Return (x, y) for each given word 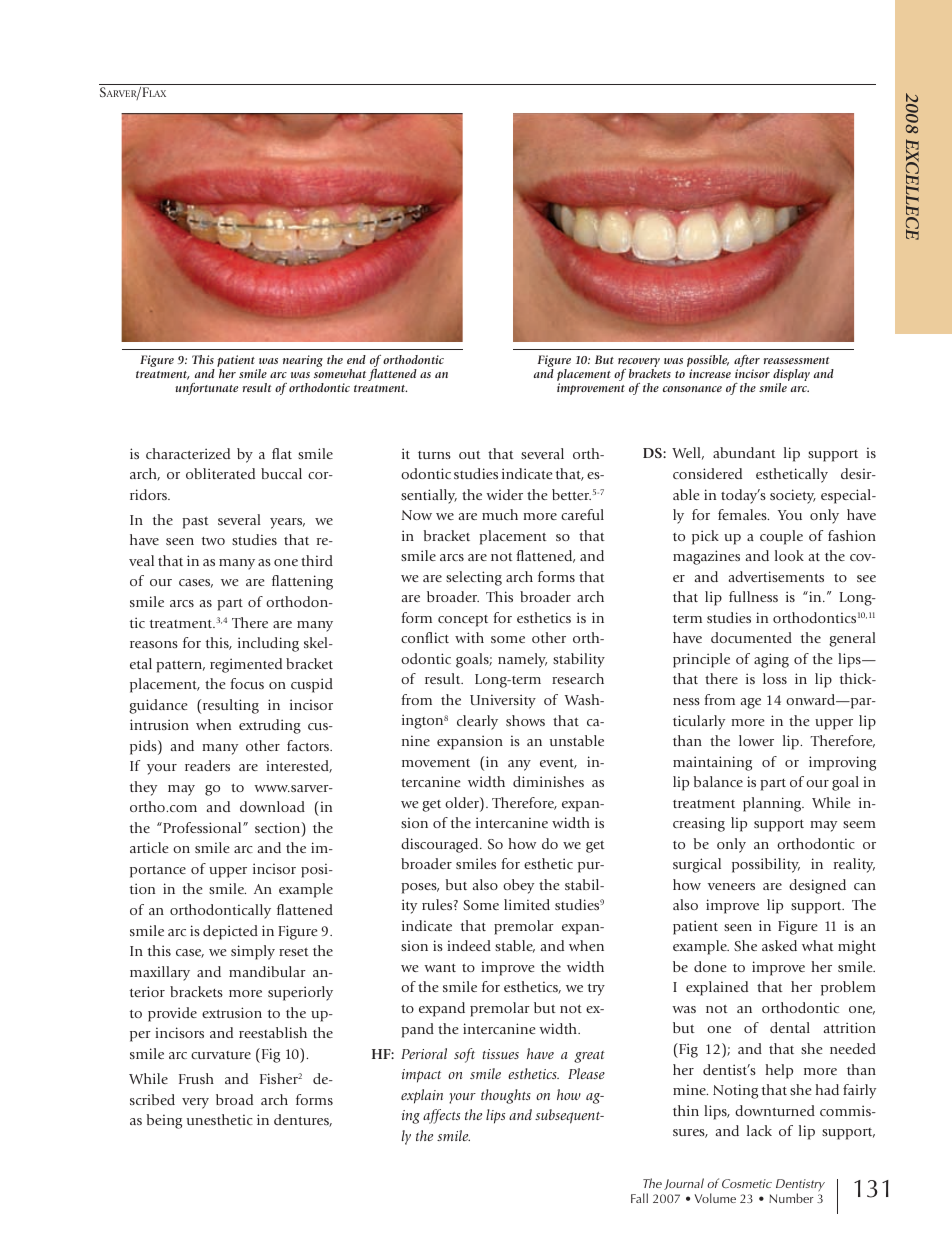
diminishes (548, 781)
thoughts (506, 1096)
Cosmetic (747, 1183)
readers (207, 765)
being (164, 1121)
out (470, 454)
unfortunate (206, 389)
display (791, 376)
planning (773, 804)
